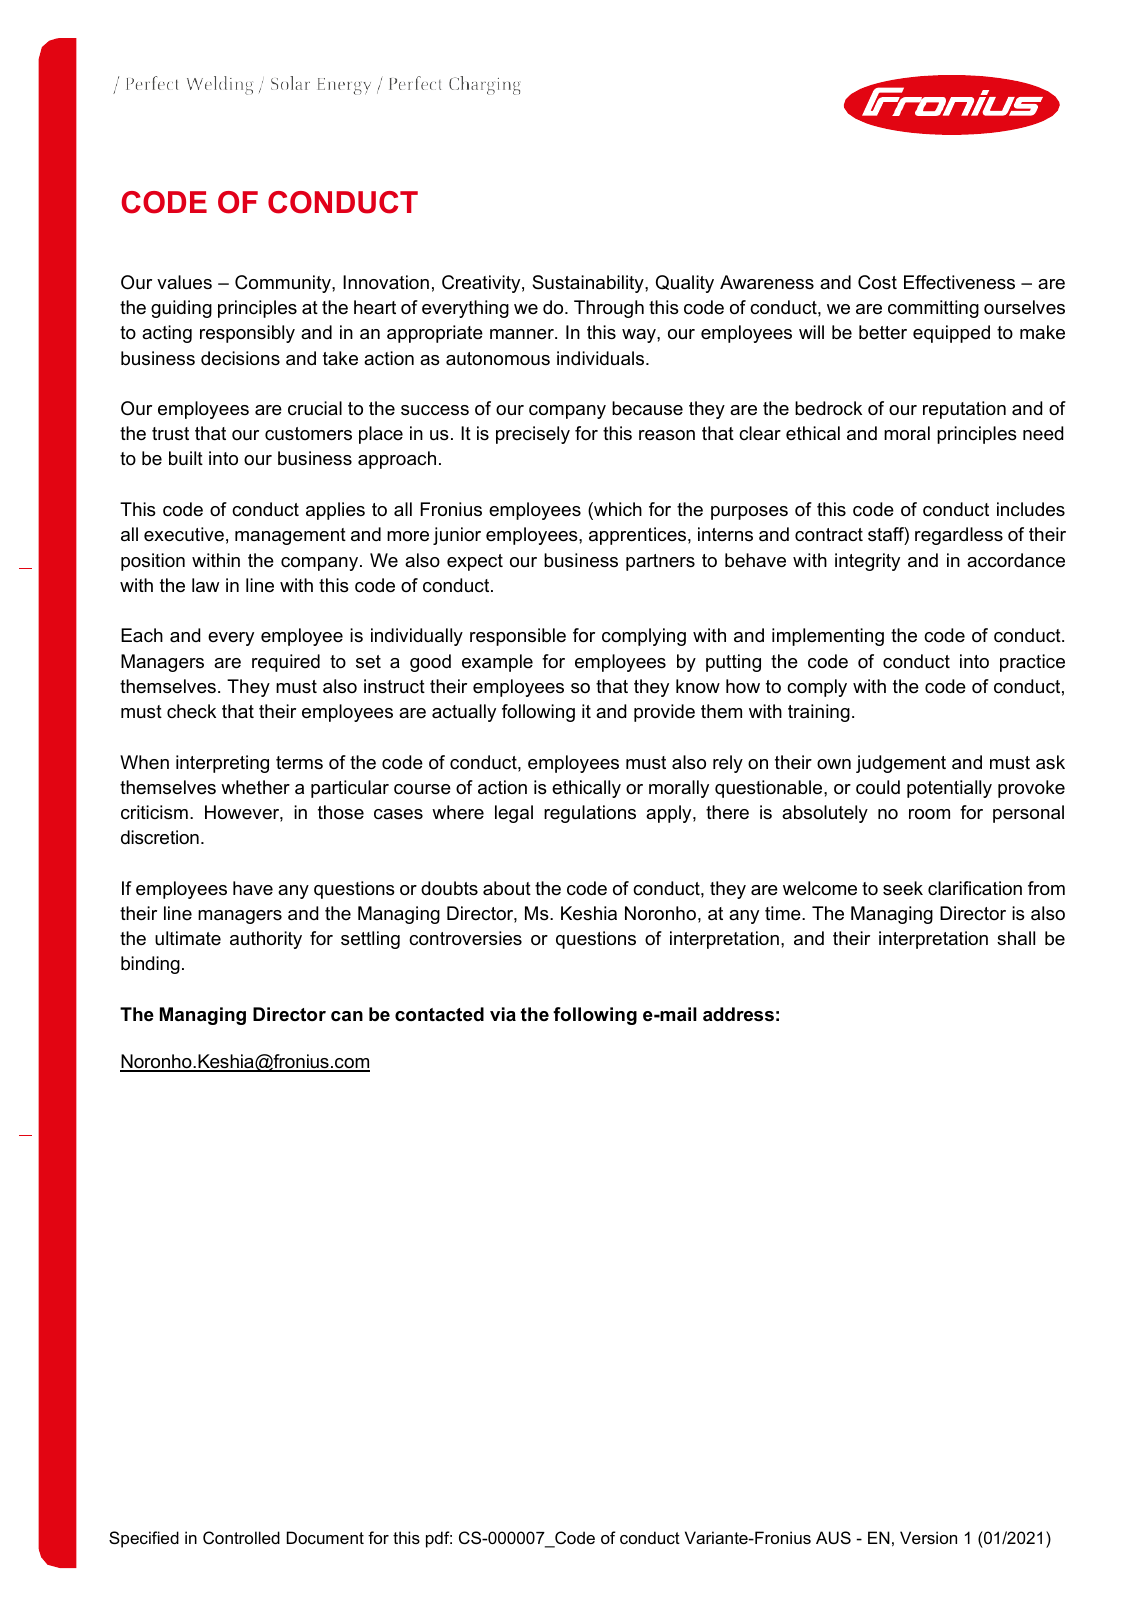  What do you see at coordinates (503, 1014) in the screenshot?
I see `via` at bounding box center [503, 1014].
